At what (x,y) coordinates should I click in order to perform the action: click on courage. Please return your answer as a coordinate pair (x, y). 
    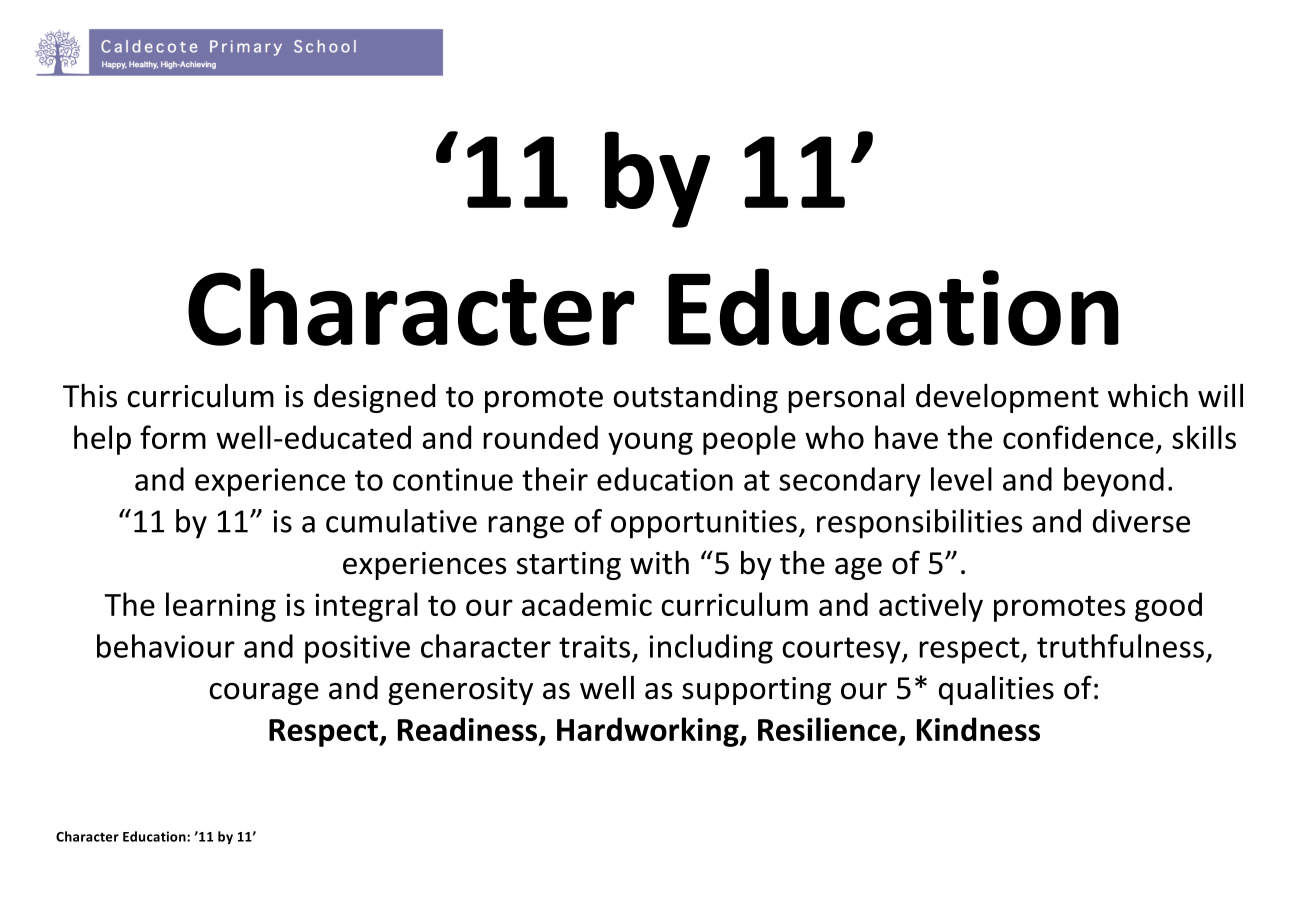
    Looking at the image, I should click on (264, 694).
